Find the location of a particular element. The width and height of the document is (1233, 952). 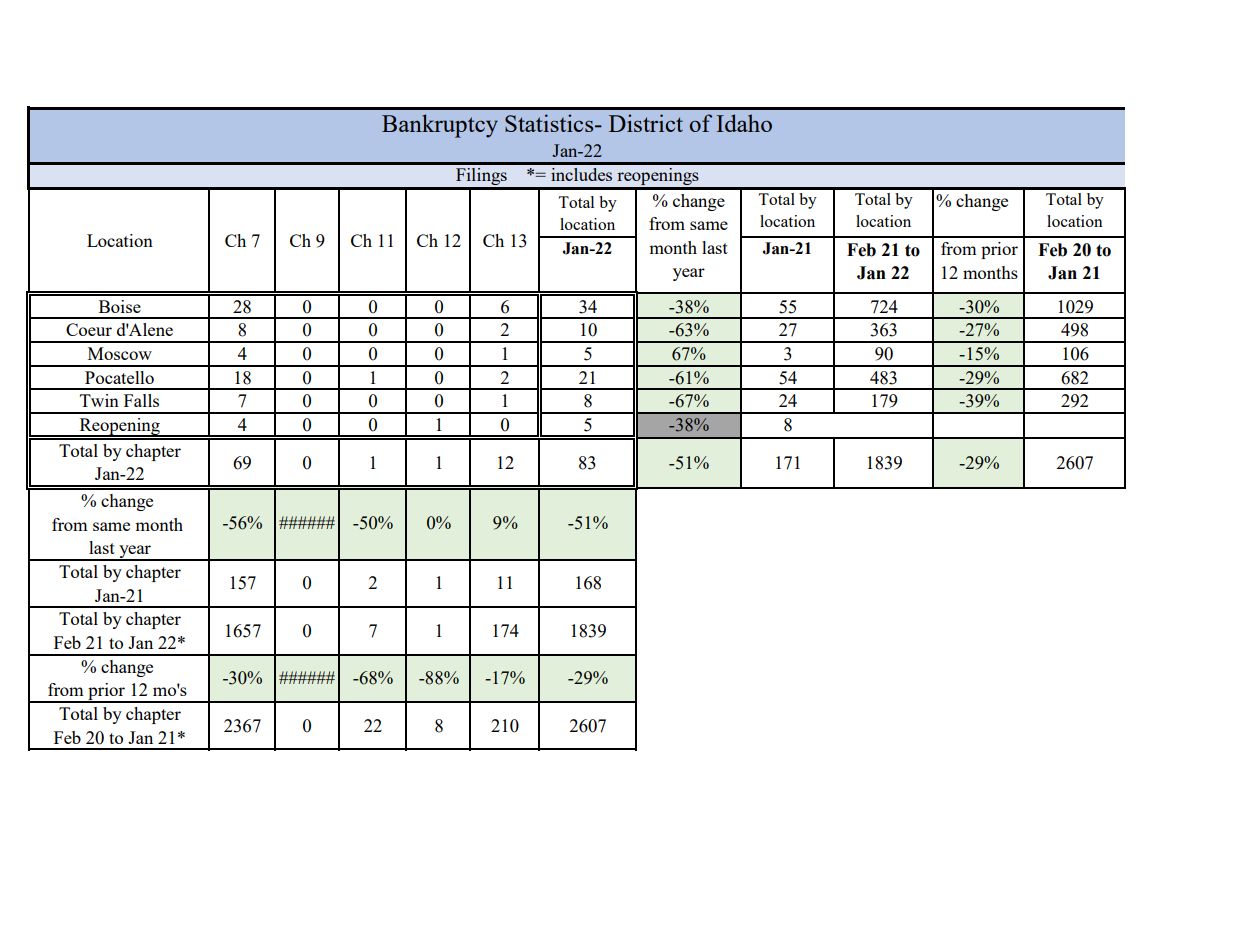

Idaho is located at coordinates (744, 123).
